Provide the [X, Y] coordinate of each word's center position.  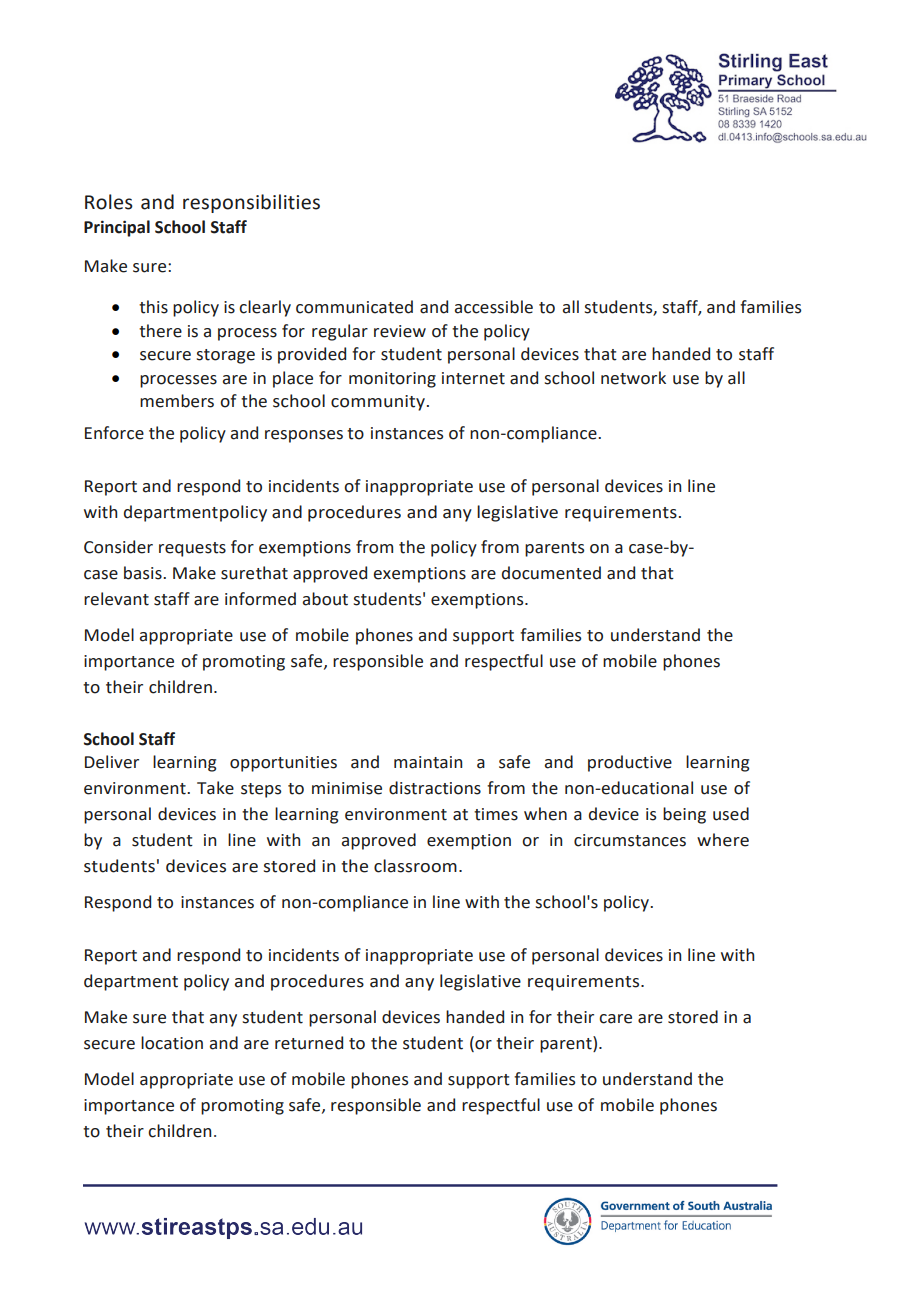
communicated [354, 307]
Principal [117, 228]
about [325, 599]
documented [551, 573]
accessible [494, 307]
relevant [116, 599]
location [172, 1043]
